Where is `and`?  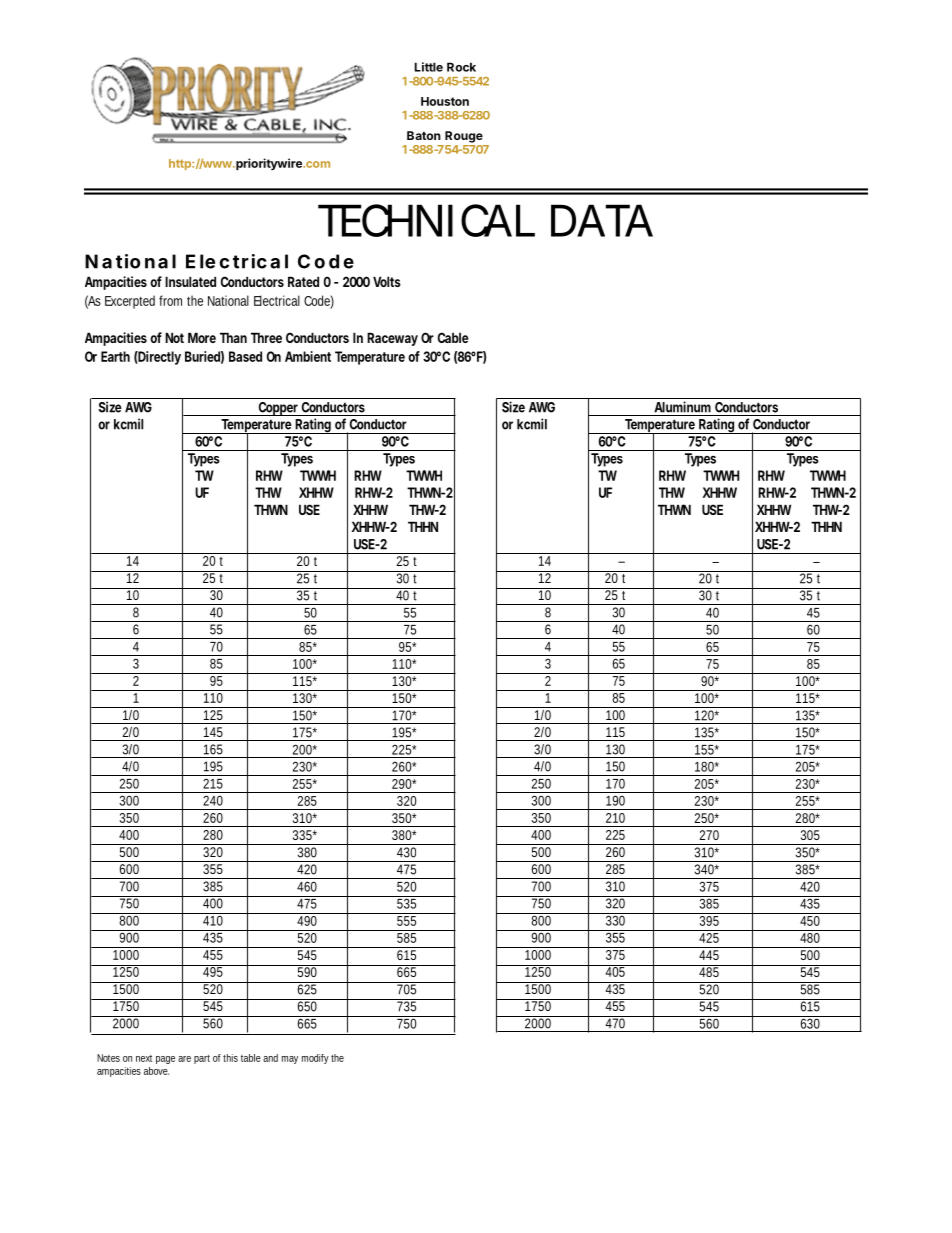
and is located at coordinates (270, 1058).
